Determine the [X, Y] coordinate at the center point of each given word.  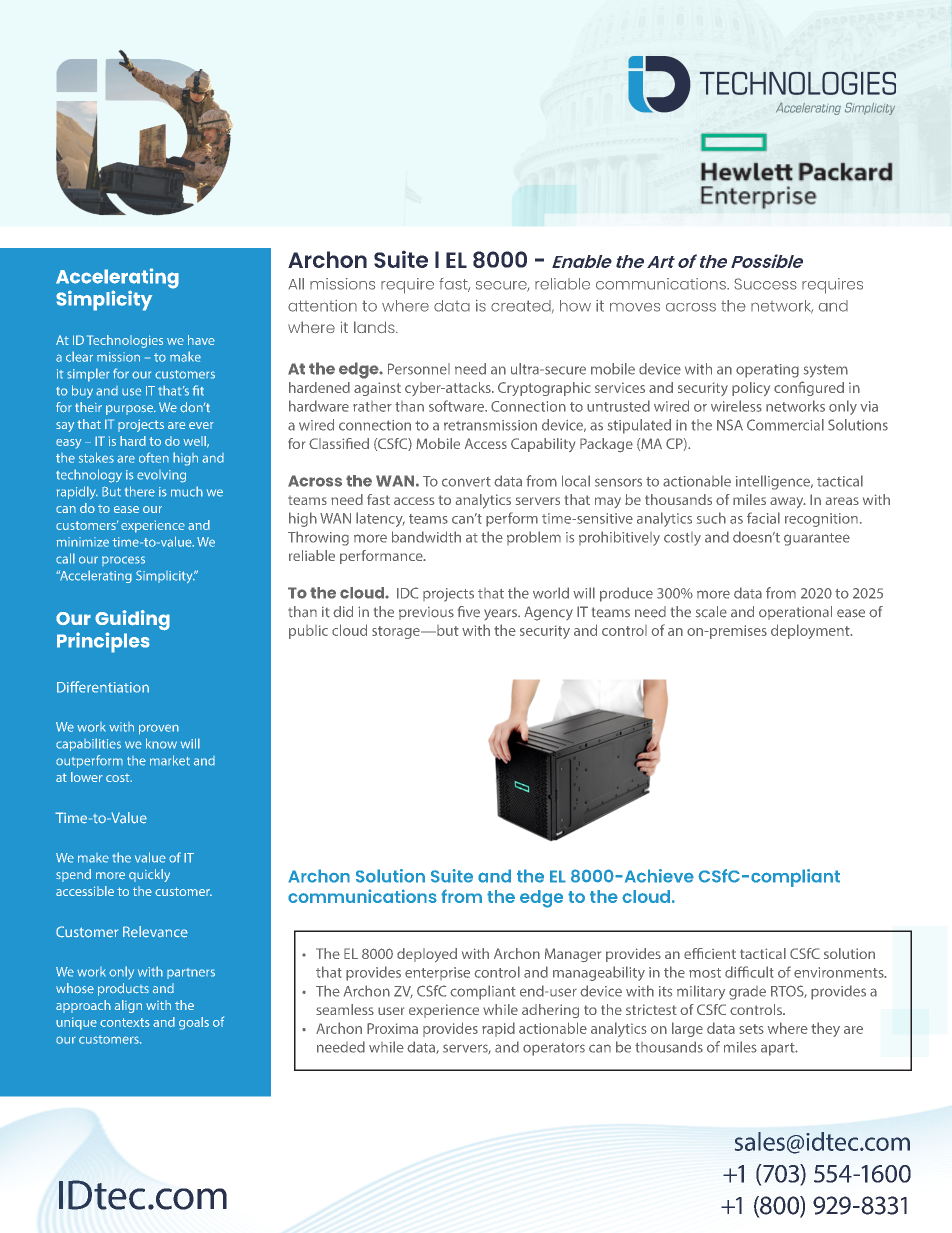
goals [194, 1023]
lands [375, 327]
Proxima [392, 1028]
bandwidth [426, 537]
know [161, 743]
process [123, 561]
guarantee [817, 539]
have [201, 340]
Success [765, 284]
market [170, 760]
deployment [811, 631]
